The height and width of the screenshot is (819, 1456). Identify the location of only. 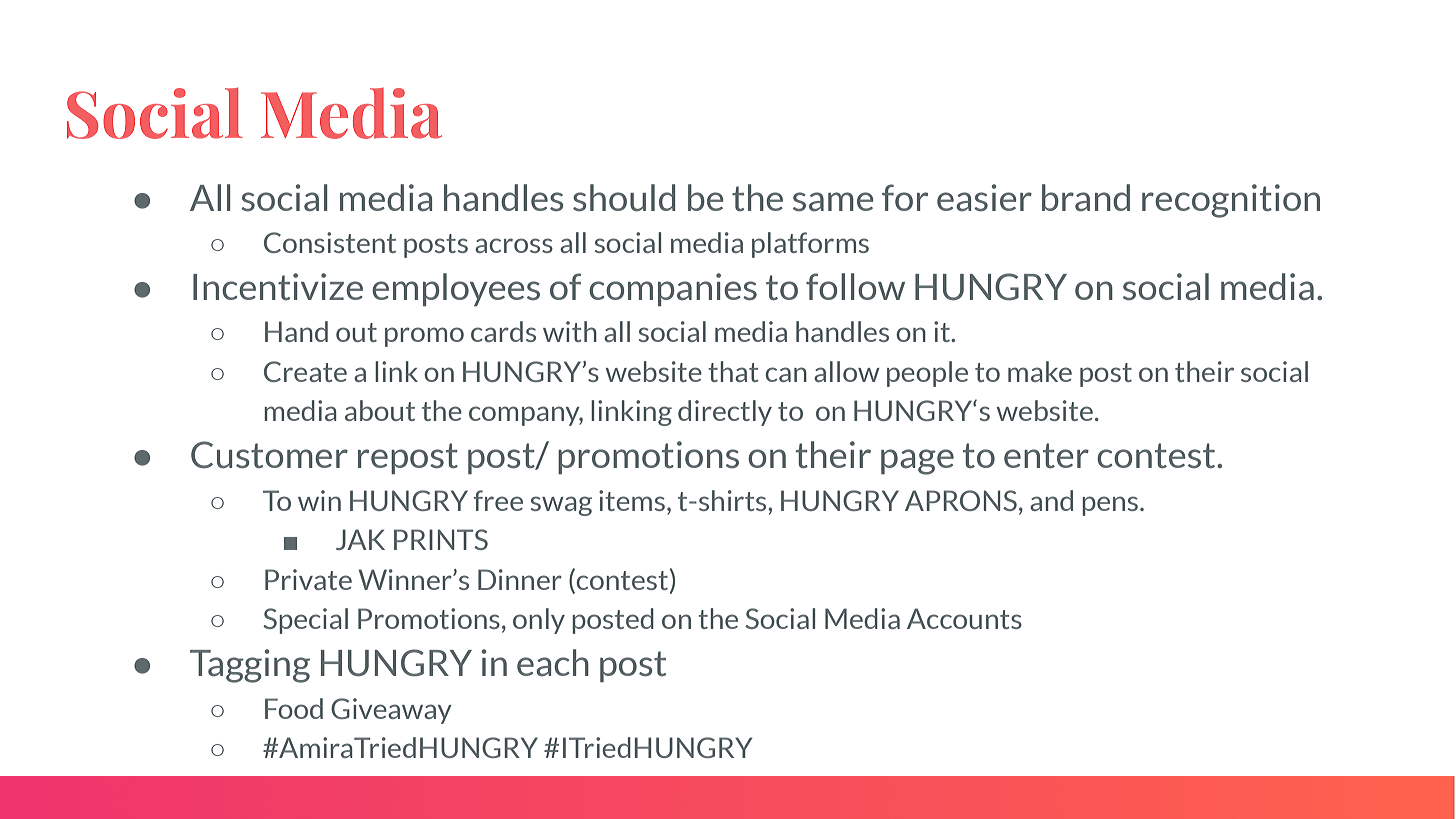
(539, 621).
